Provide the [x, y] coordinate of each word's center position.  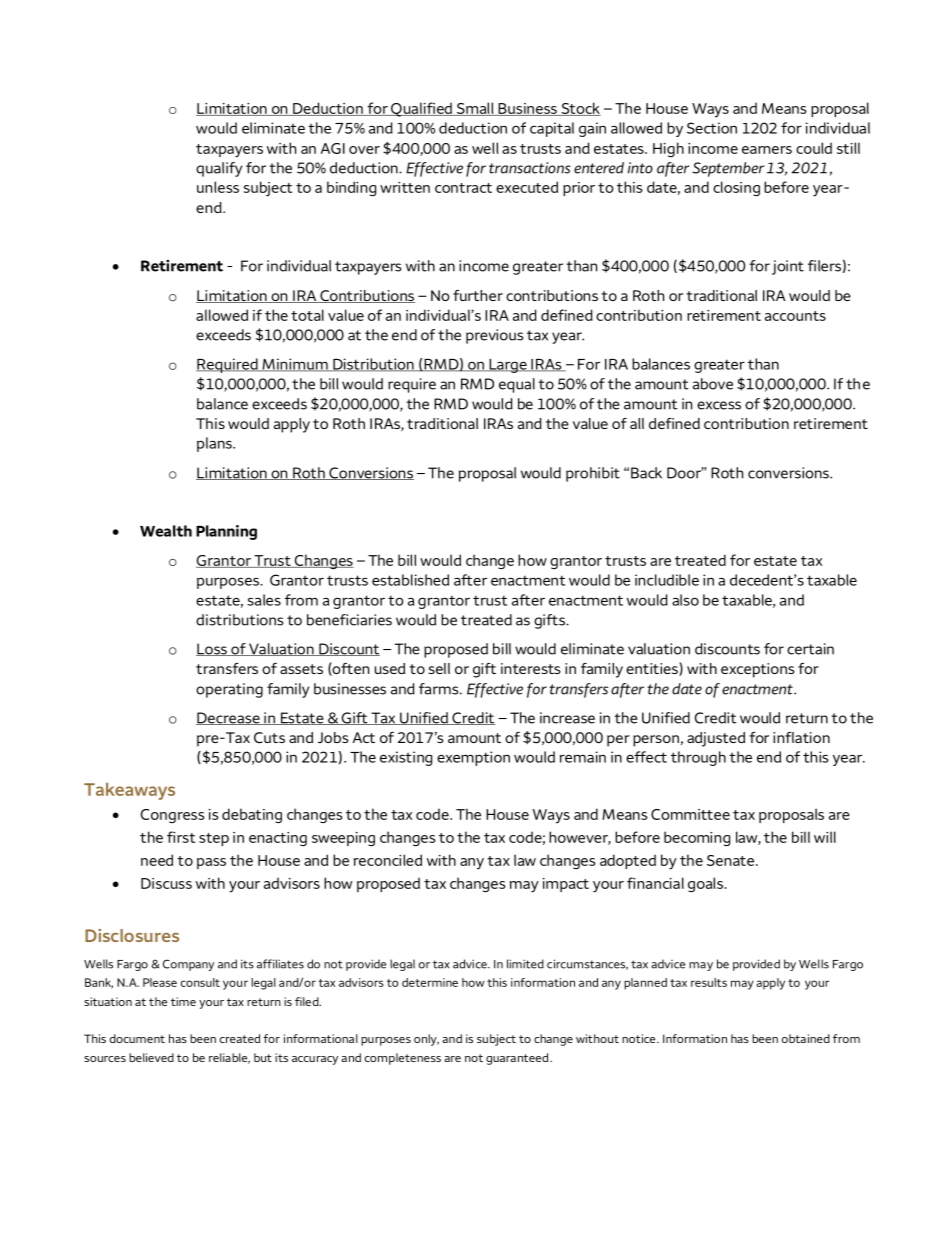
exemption [473, 758]
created [240, 1038]
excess [719, 405]
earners [767, 150]
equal [517, 385]
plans [215, 444]
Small [475, 109]
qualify [219, 169]
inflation [801, 737]
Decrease [229, 718]
